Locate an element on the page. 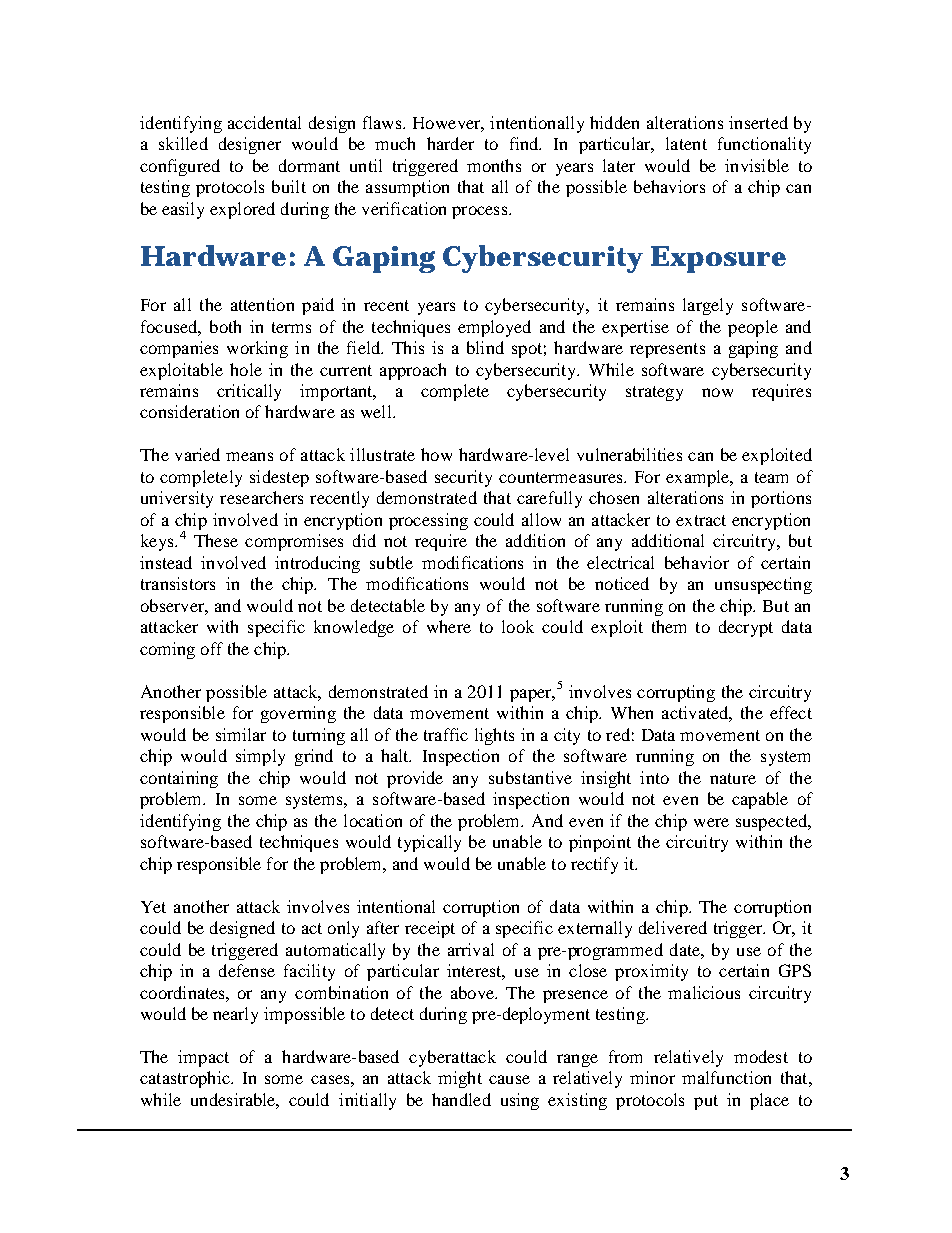 This page has width=952, height=1233. latent is located at coordinates (686, 143).
